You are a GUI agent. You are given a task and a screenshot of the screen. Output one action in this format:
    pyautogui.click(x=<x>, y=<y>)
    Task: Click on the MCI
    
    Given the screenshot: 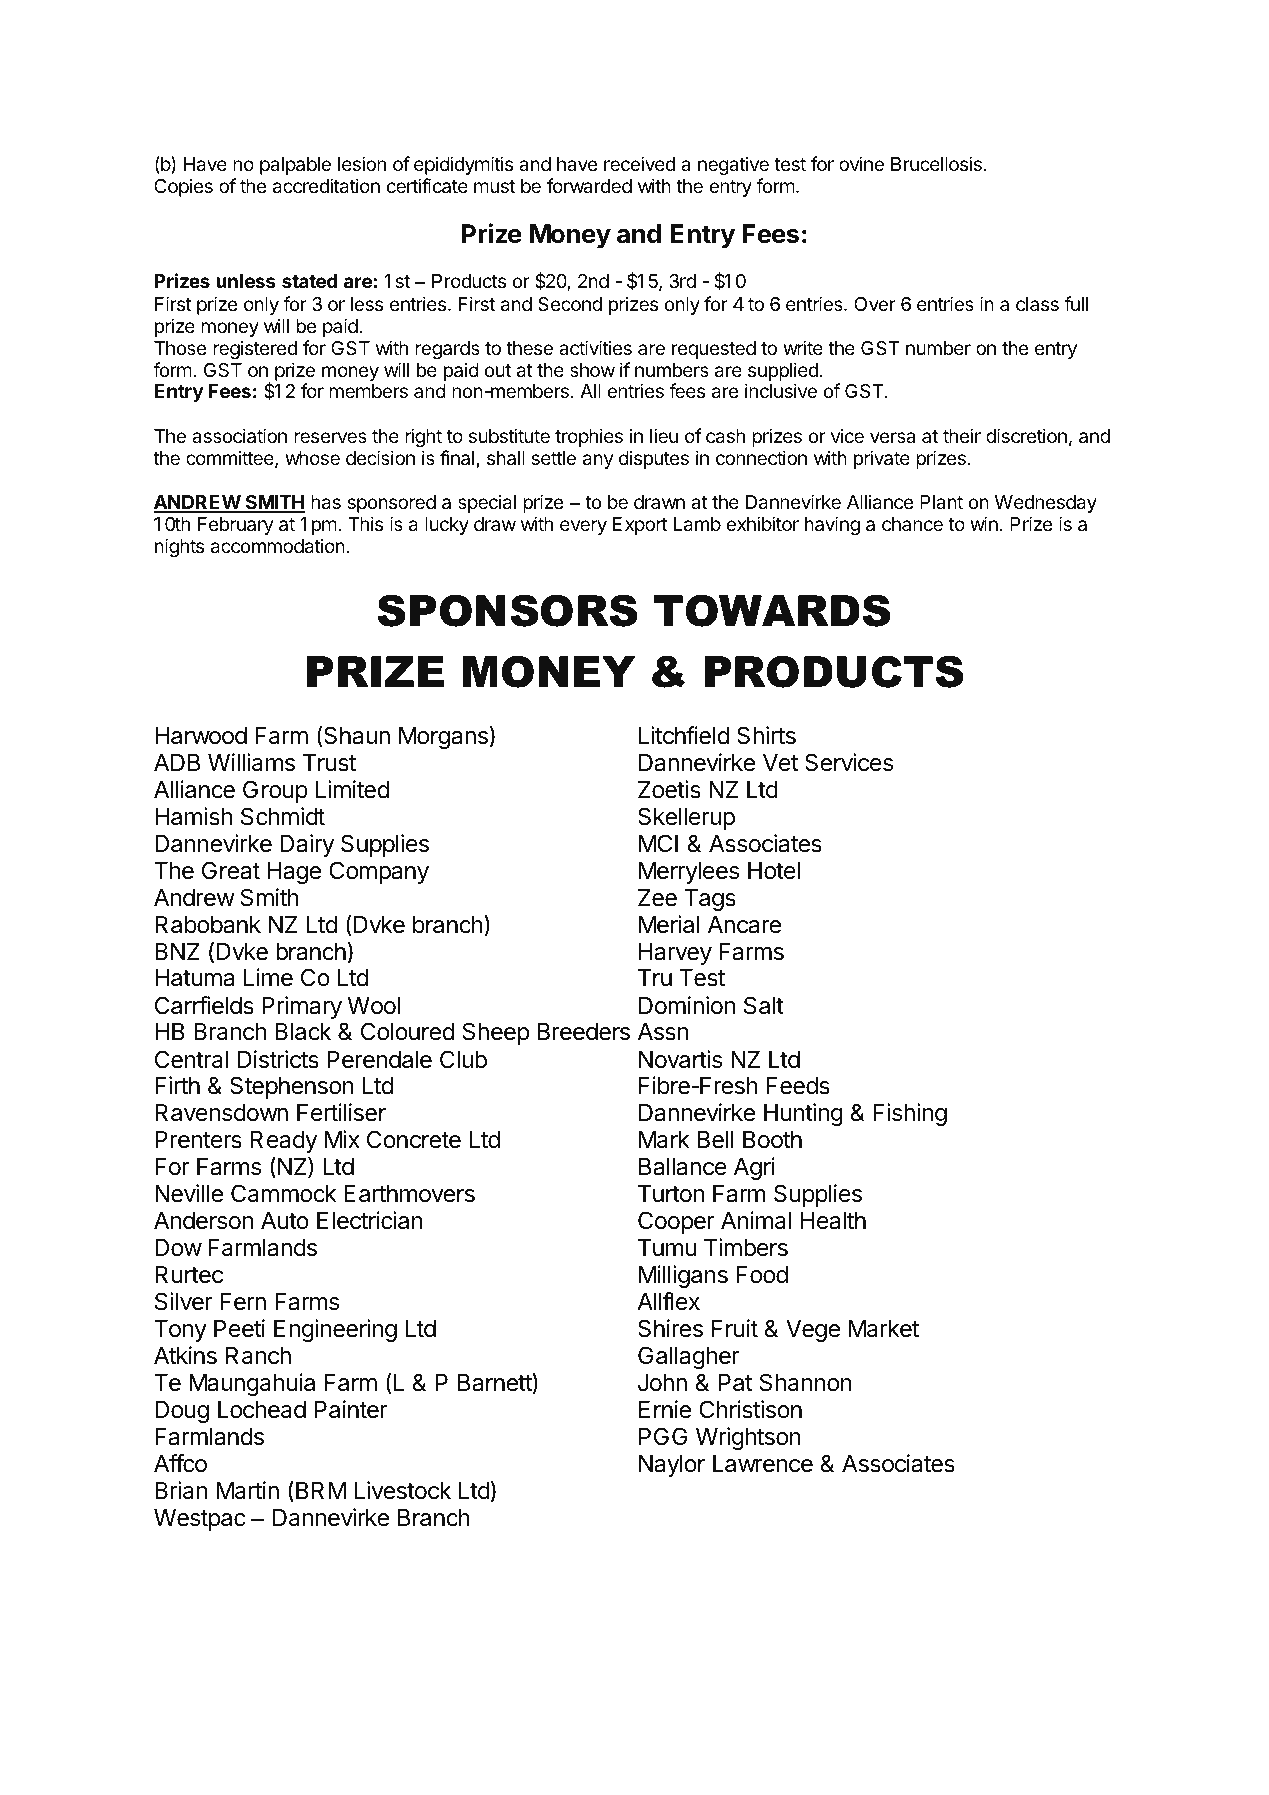 What is the action you would take?
    pyautogui.click(x=658, y=843)
